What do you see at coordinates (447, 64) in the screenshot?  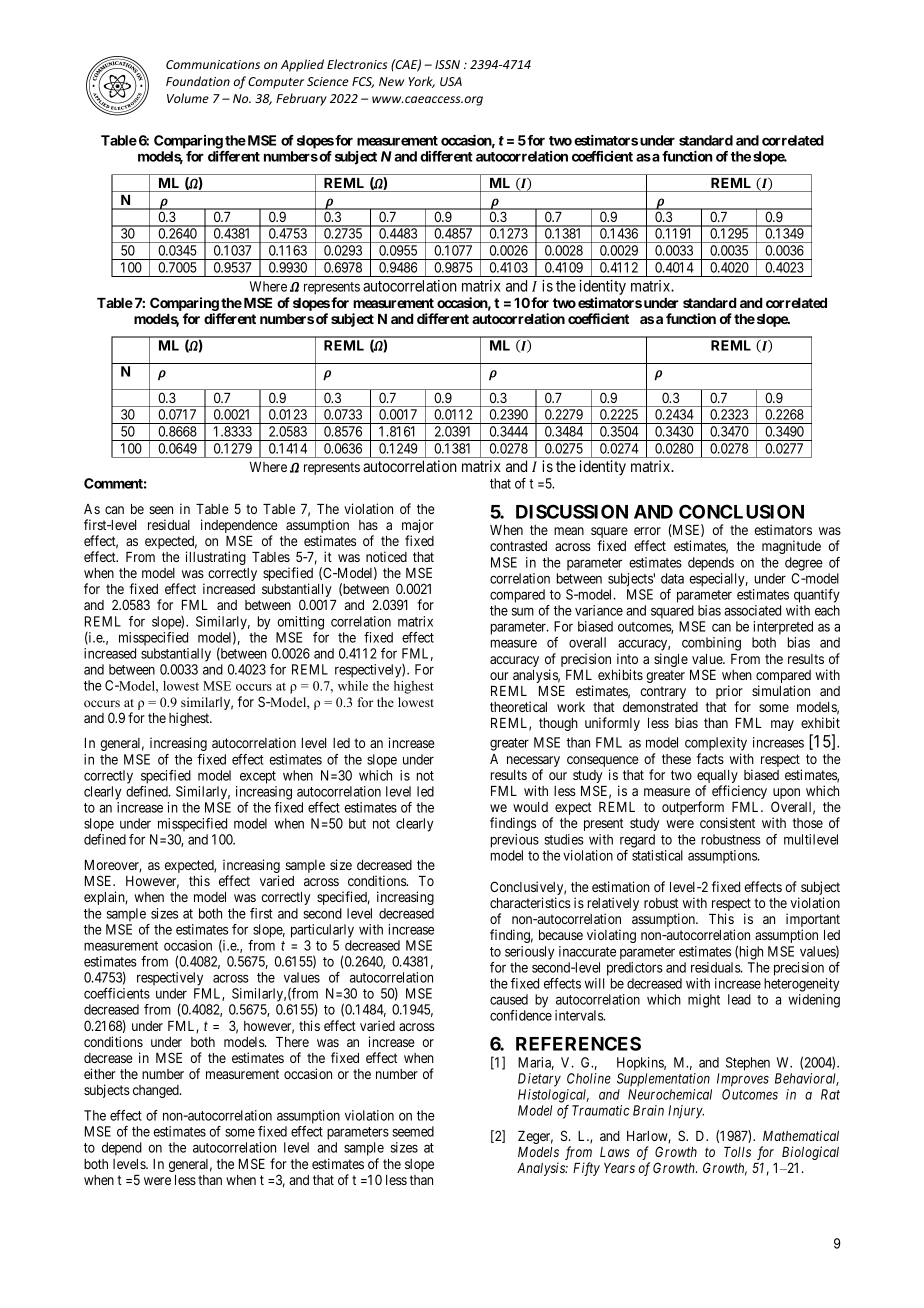 I see `ISSN` at bounding box center [447, 64].
